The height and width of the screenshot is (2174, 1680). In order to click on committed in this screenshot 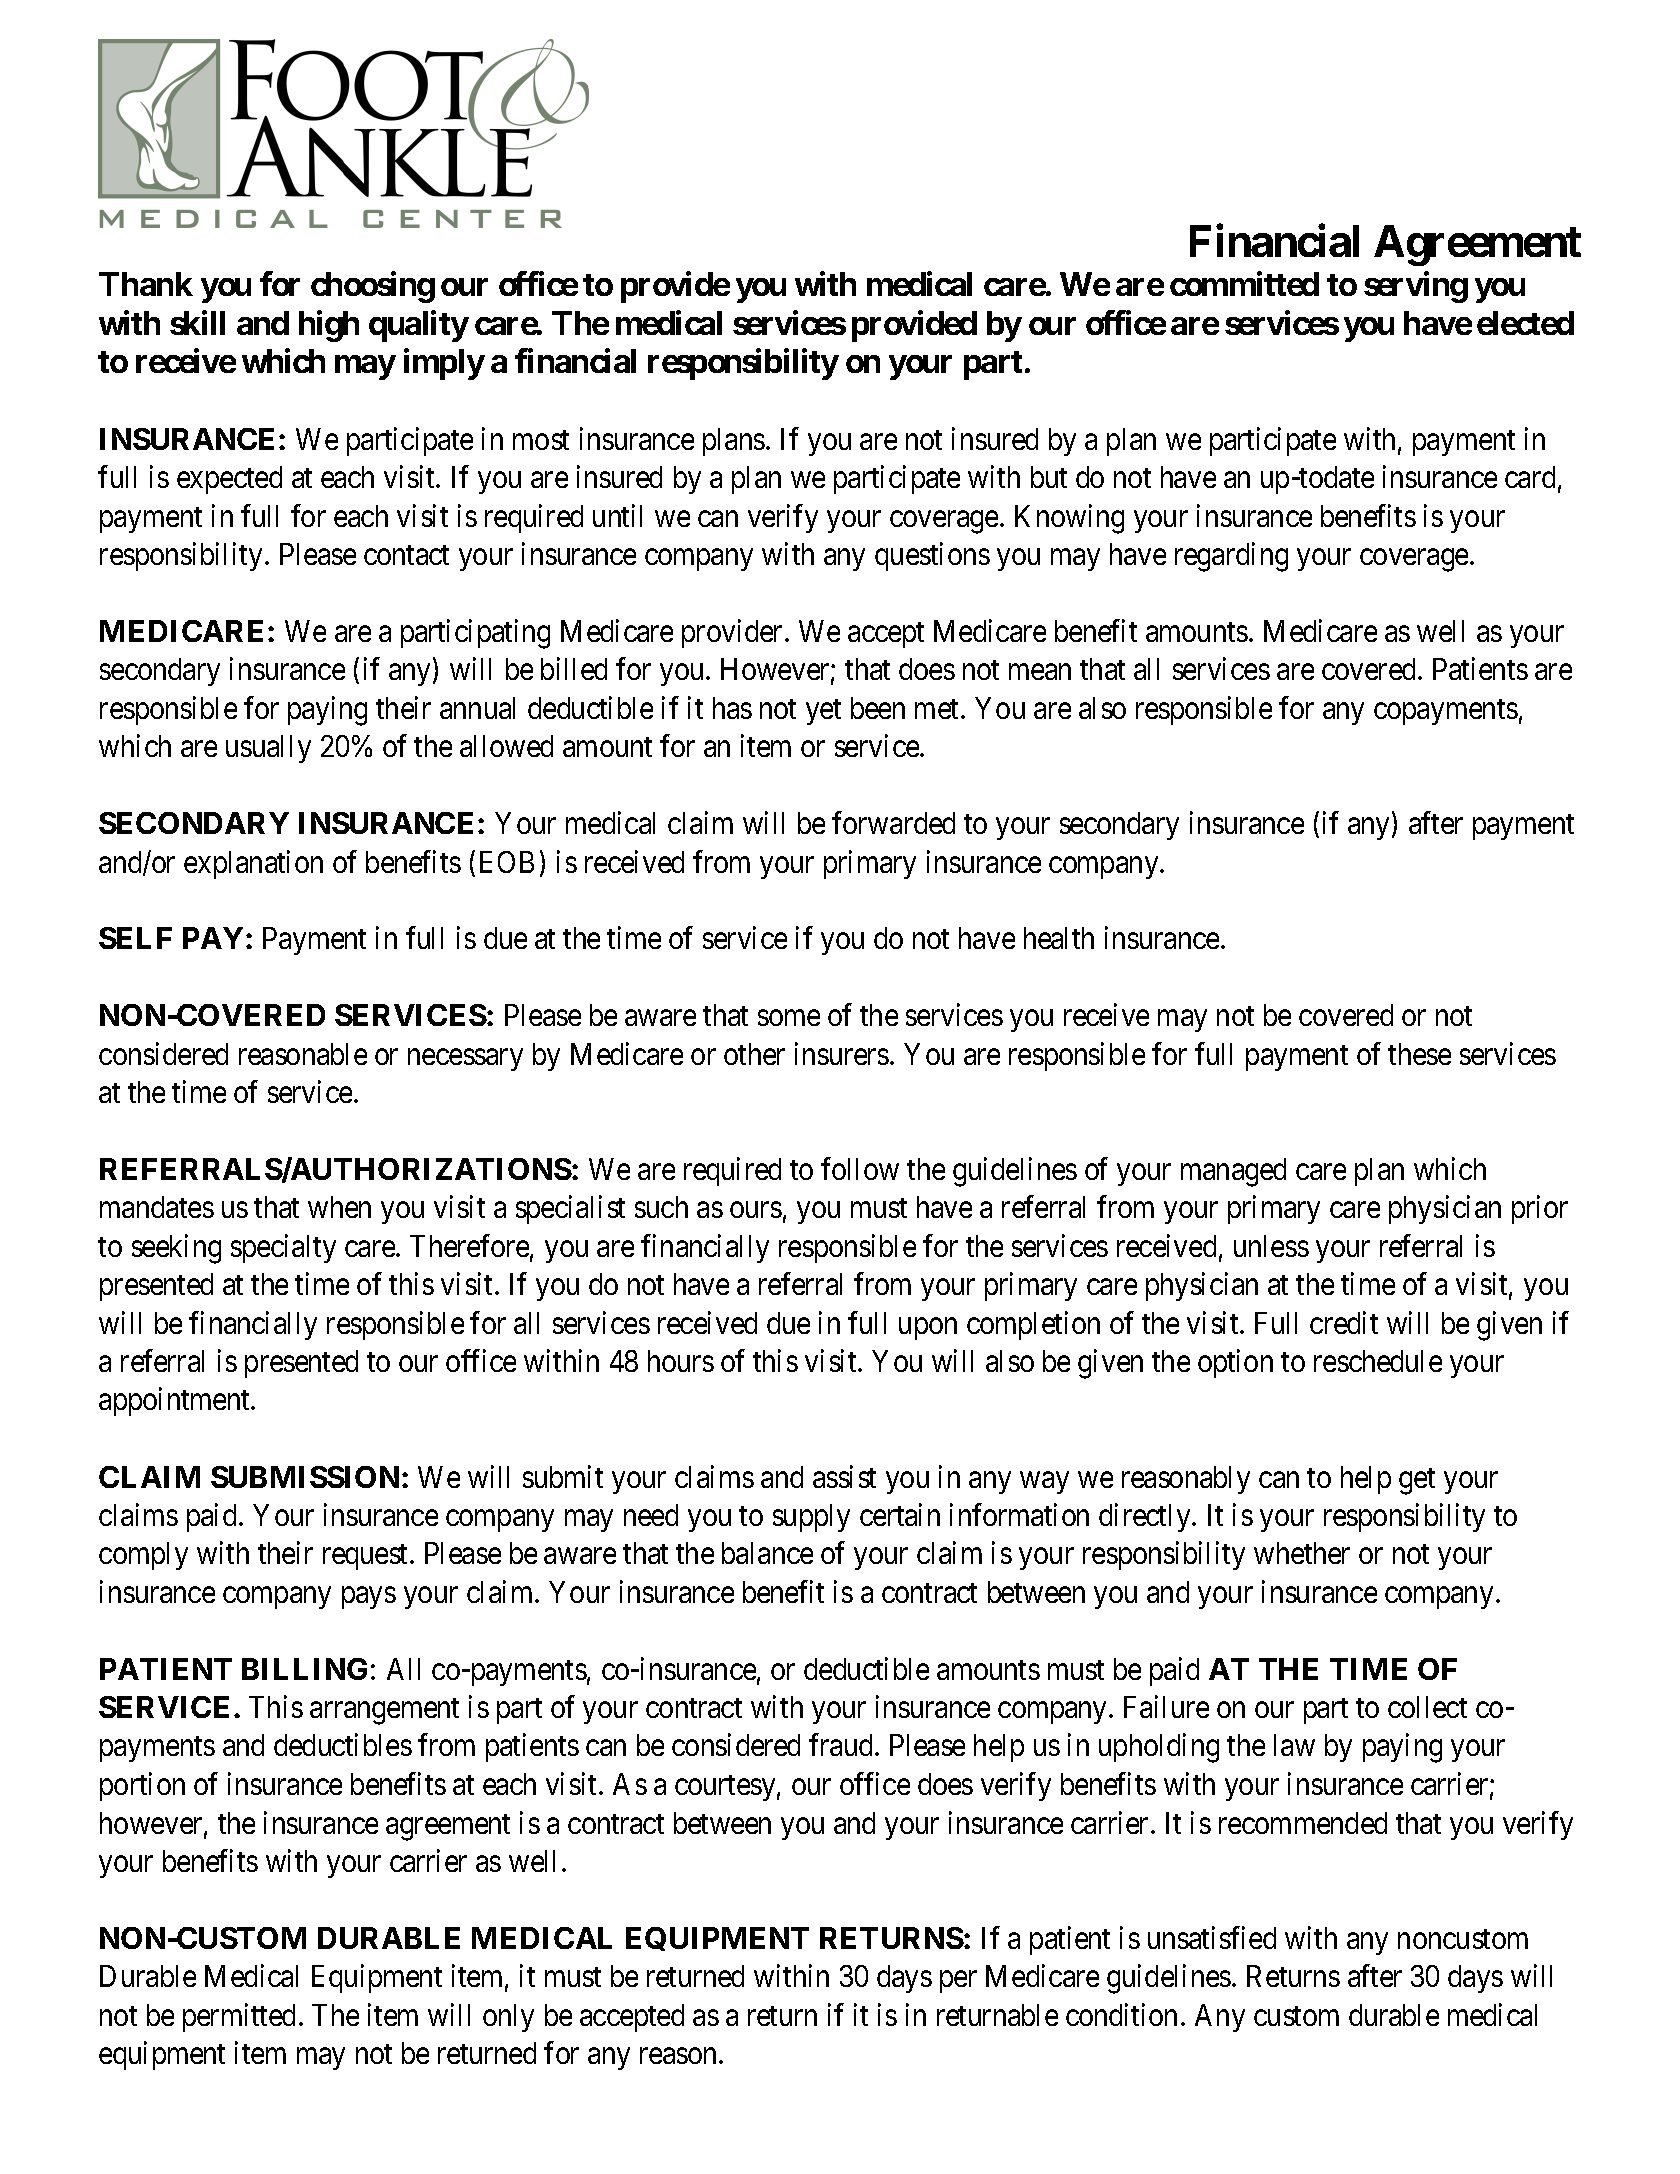, I will do `click(1244, 283)`.
